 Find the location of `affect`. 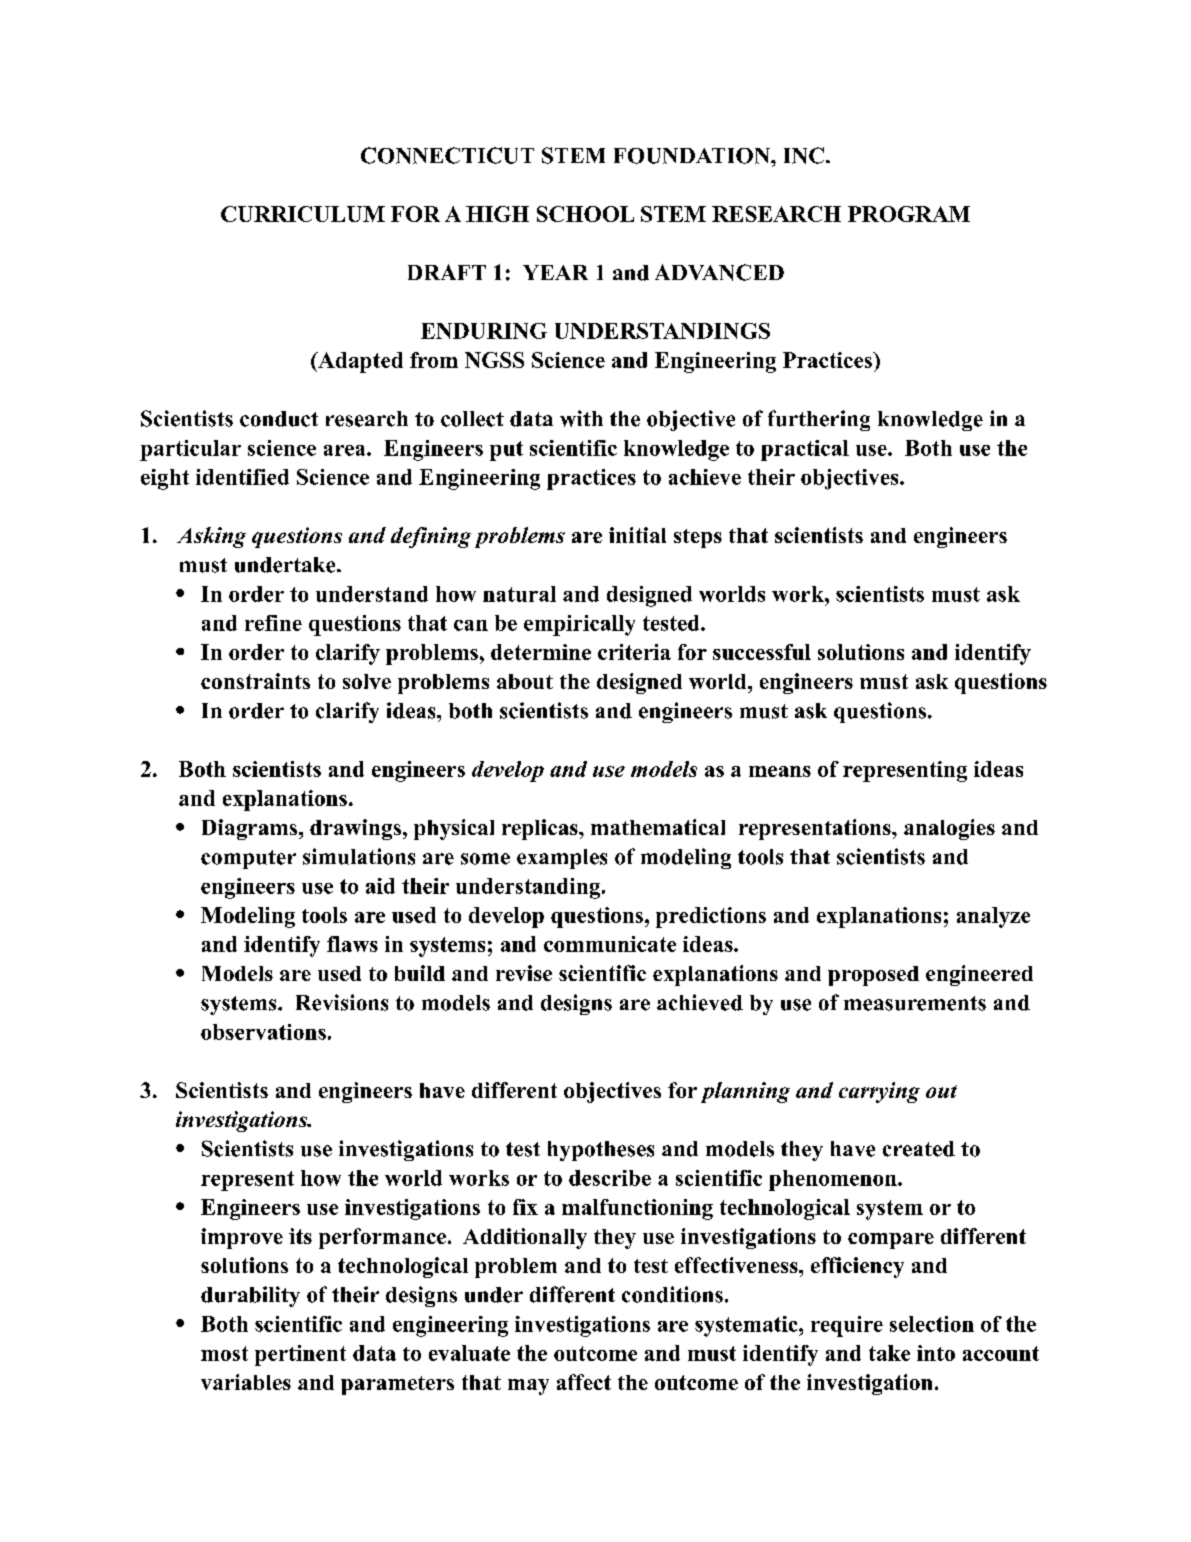

affect is located at coordinates (584, 1382).
